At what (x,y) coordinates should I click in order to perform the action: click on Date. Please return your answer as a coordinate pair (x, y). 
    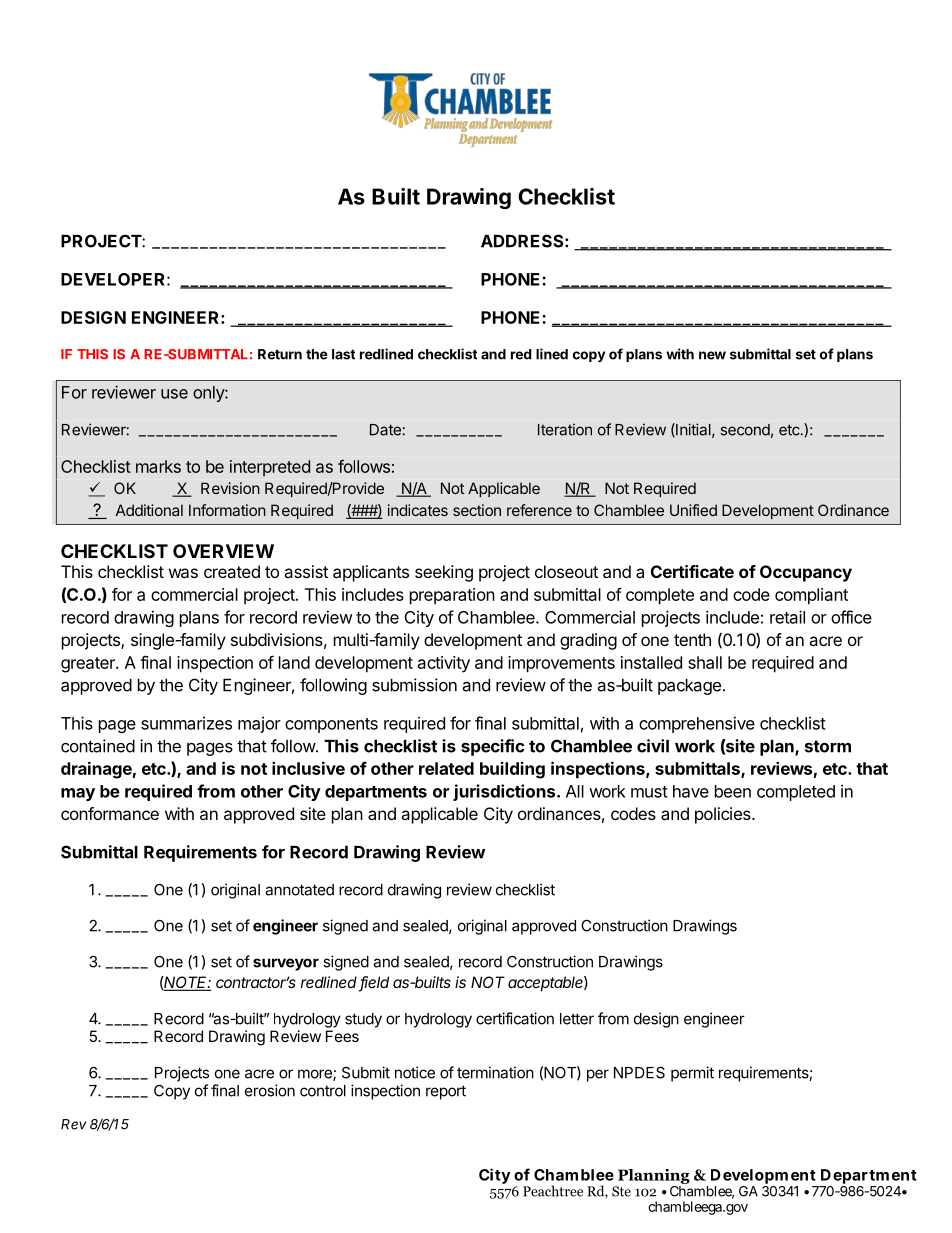
    Looking at the image, I should click on (385, 430).
